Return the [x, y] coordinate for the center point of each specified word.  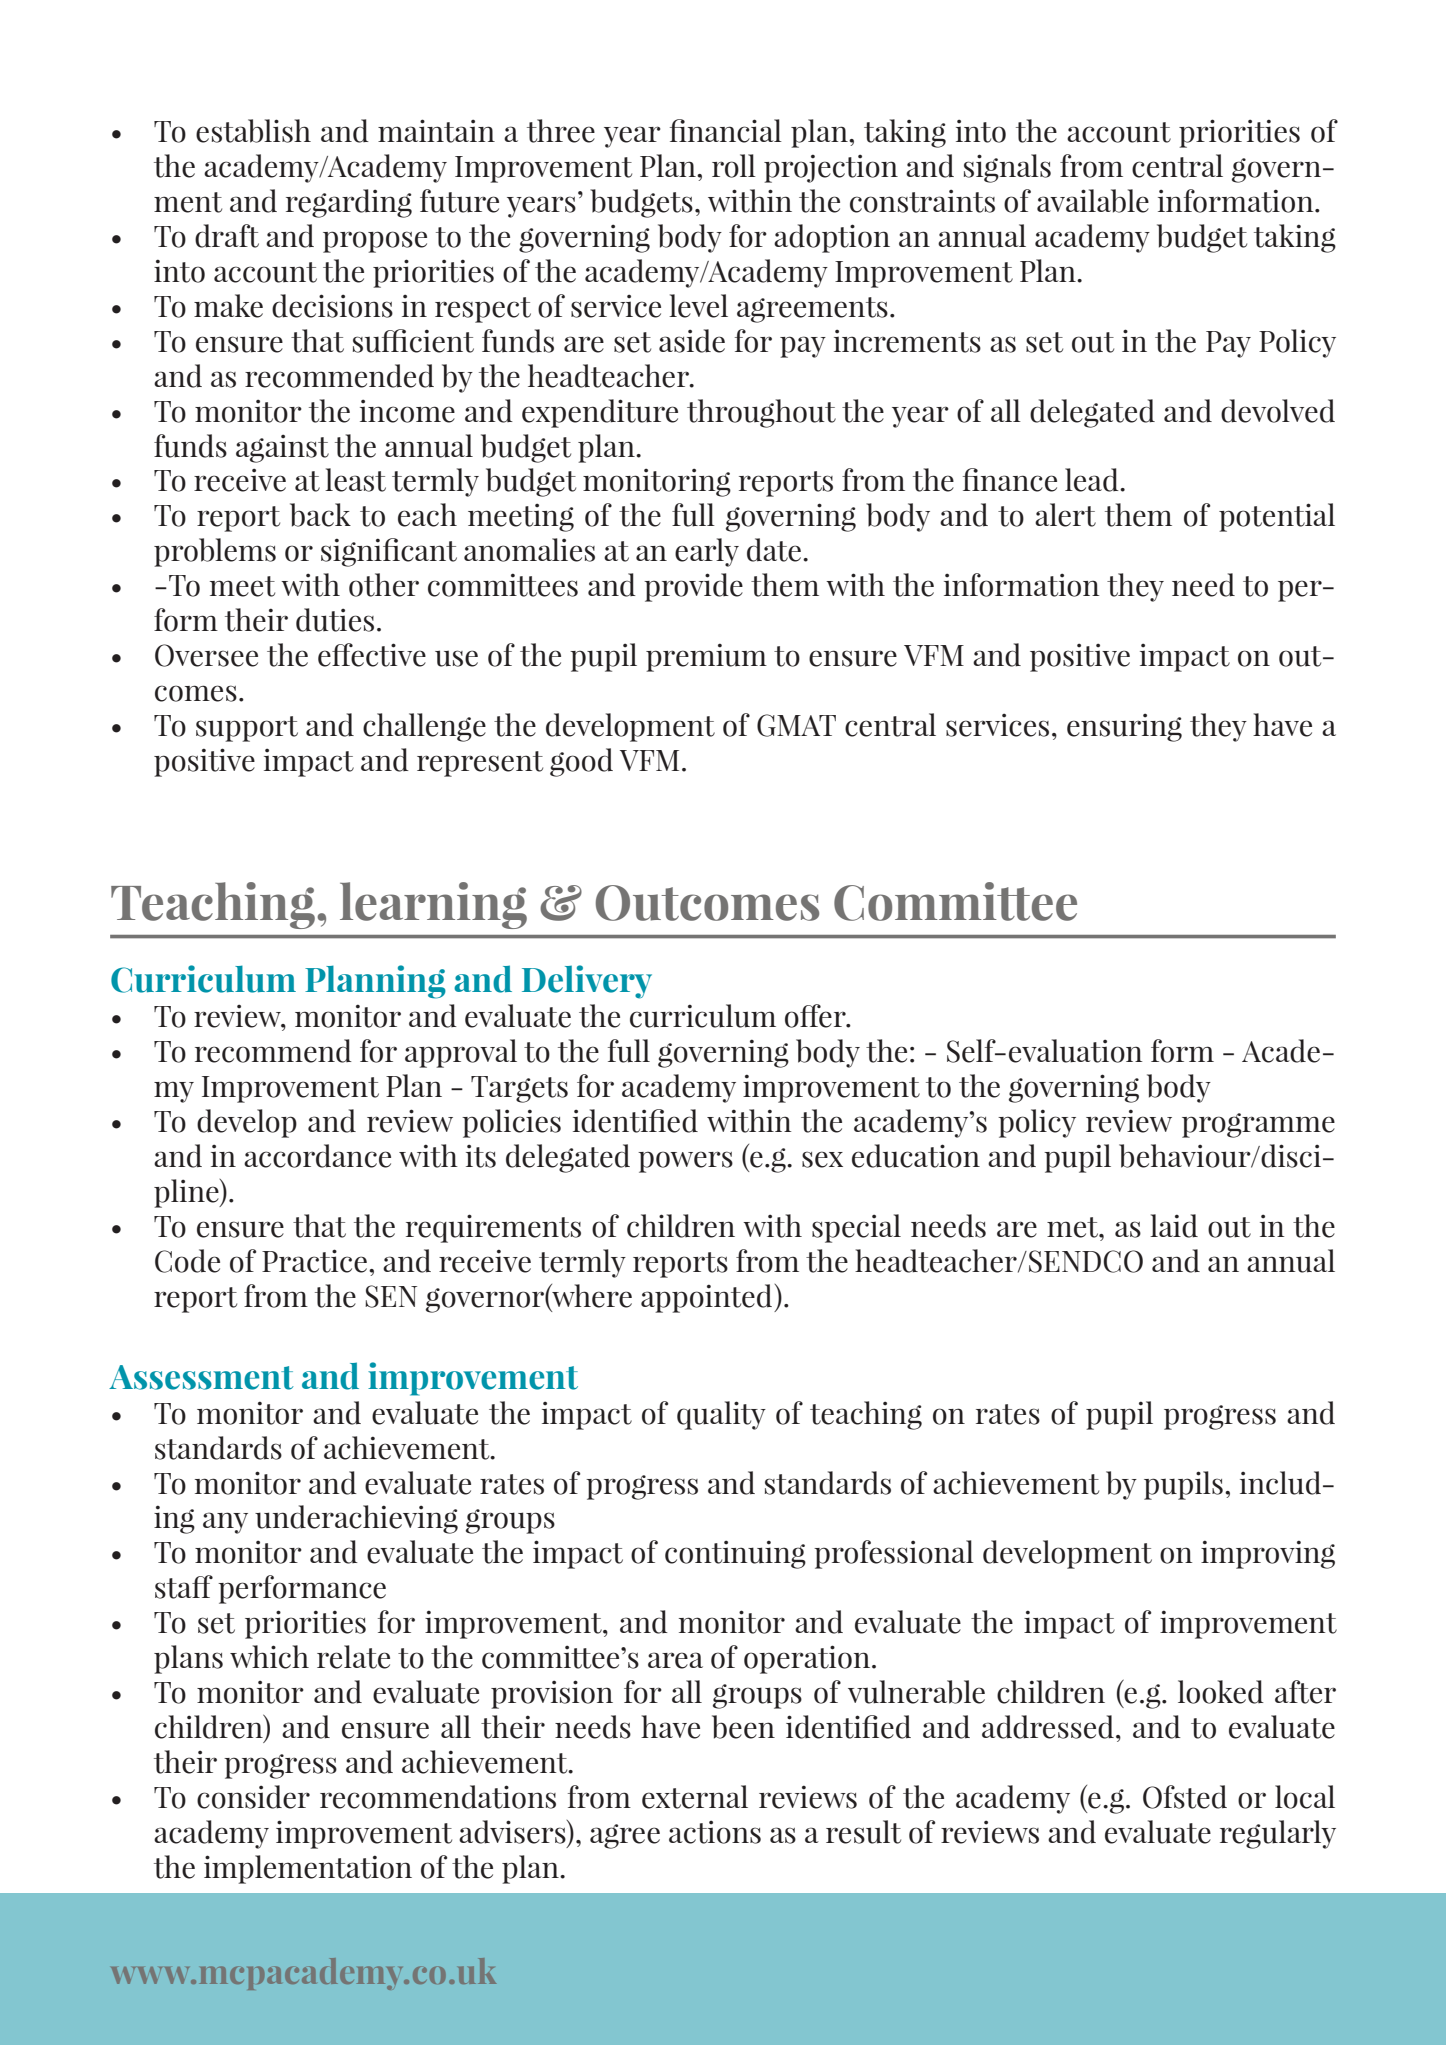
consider [253, 1797]
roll [734, 166]
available [1093, 201]
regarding [349, 203]
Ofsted [1185, 1797]
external [695, 1797]
